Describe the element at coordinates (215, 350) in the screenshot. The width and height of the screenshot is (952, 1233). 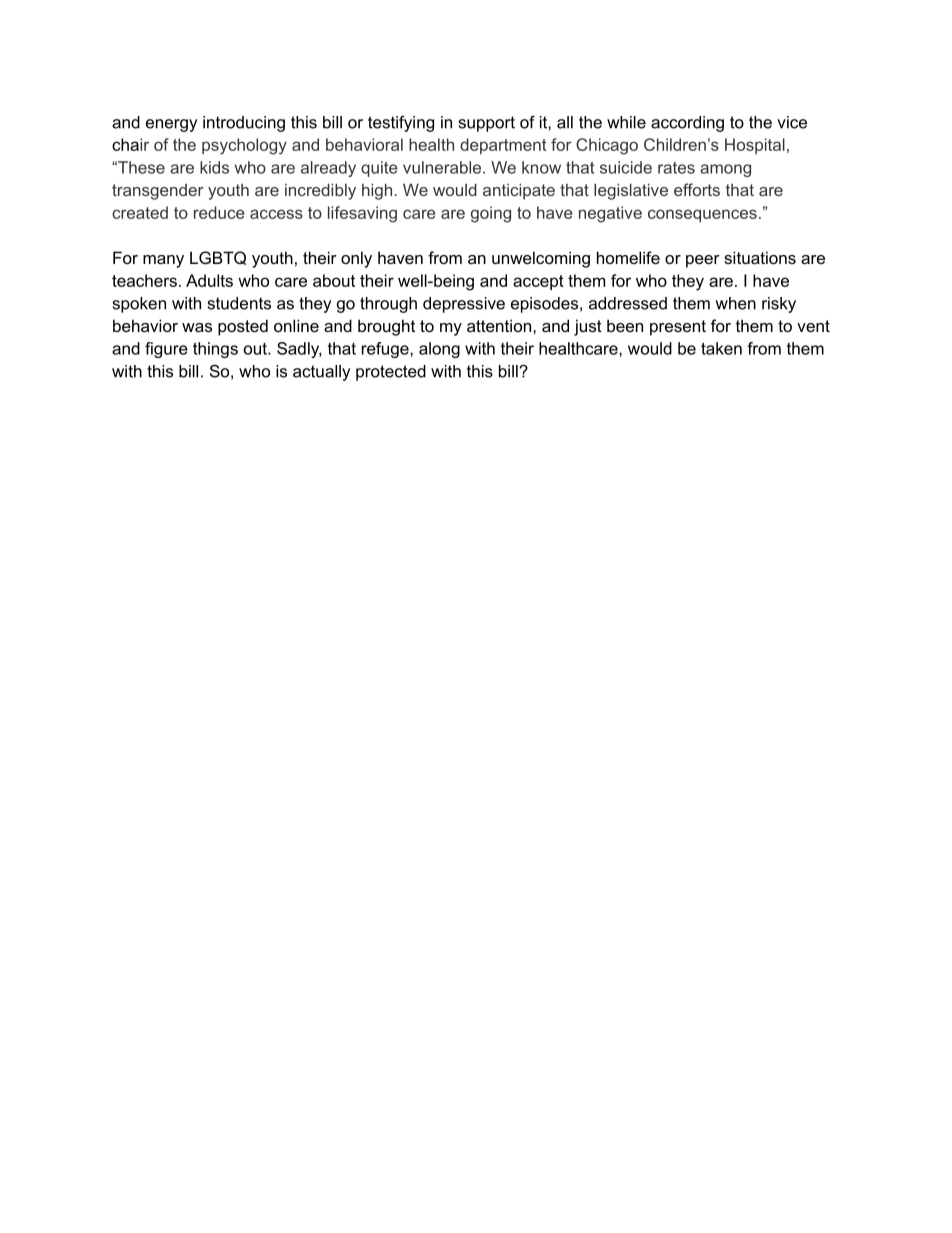
I see `things` at that location.
